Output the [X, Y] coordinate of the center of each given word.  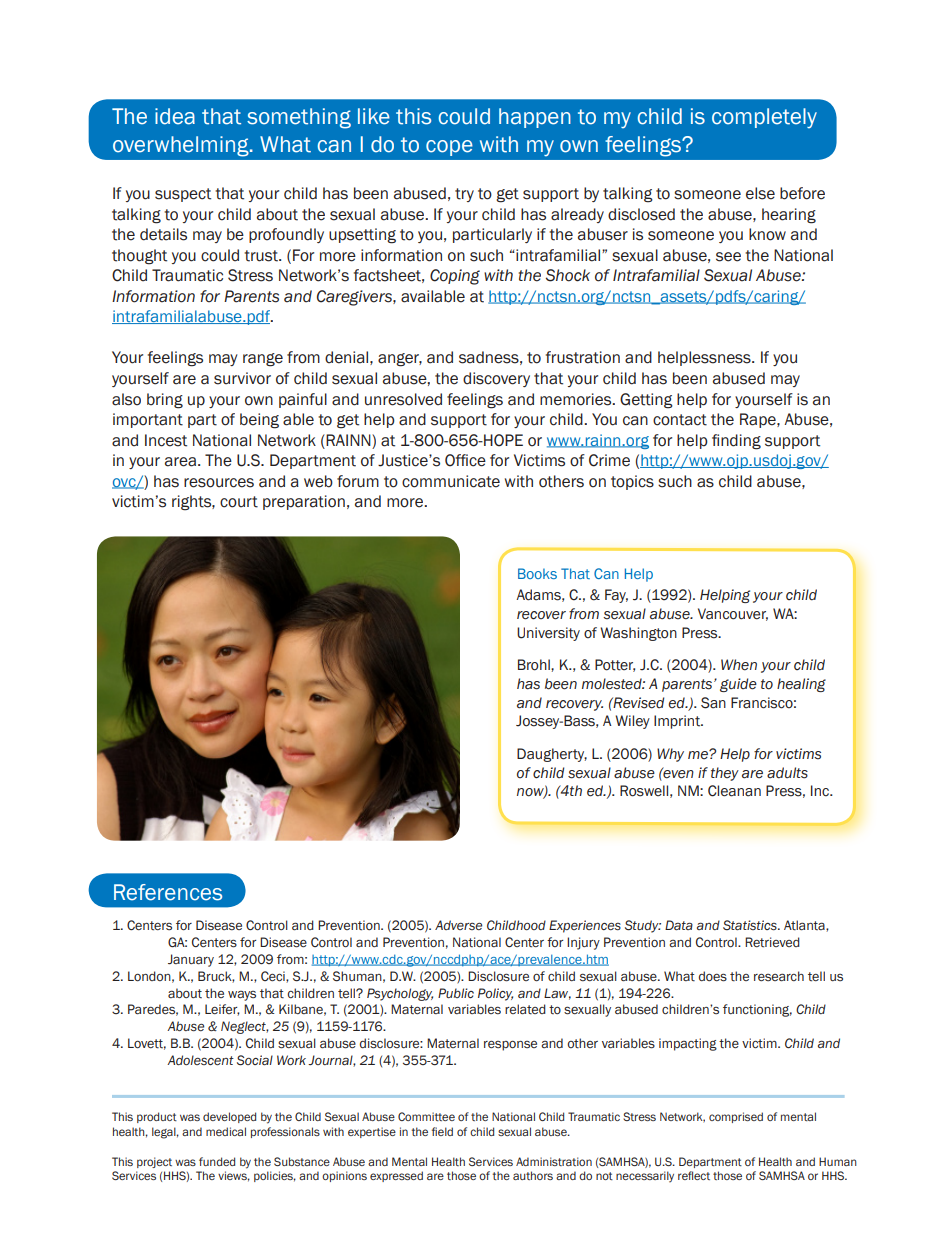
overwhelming [182, 146]
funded [217, 1161]
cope [449, 148]
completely [764, 118]
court [239, 502]
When [739, 665]
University [548, 634]
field [442, 1131]
